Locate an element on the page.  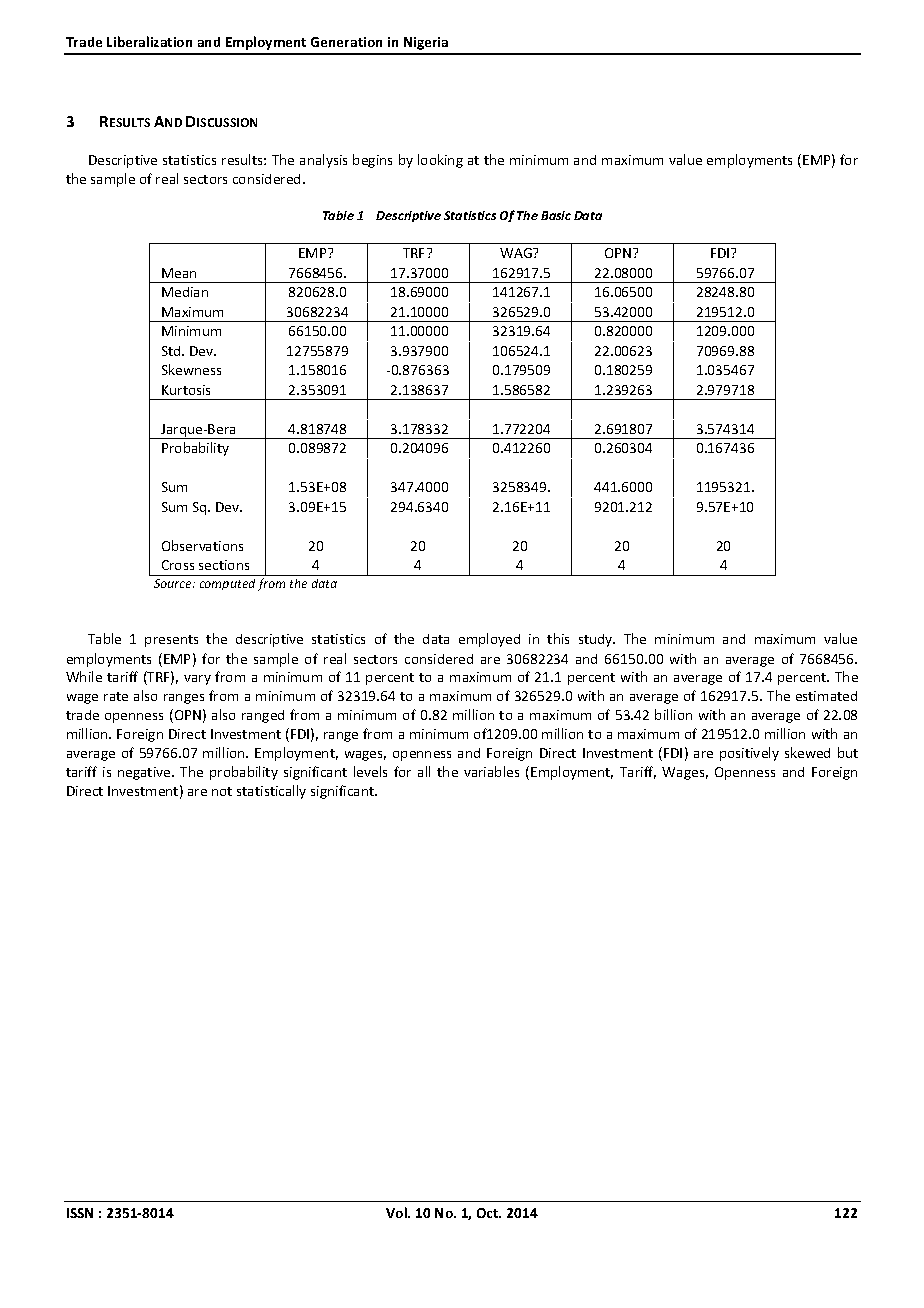
Generation is located at coordinates (346, 42).
